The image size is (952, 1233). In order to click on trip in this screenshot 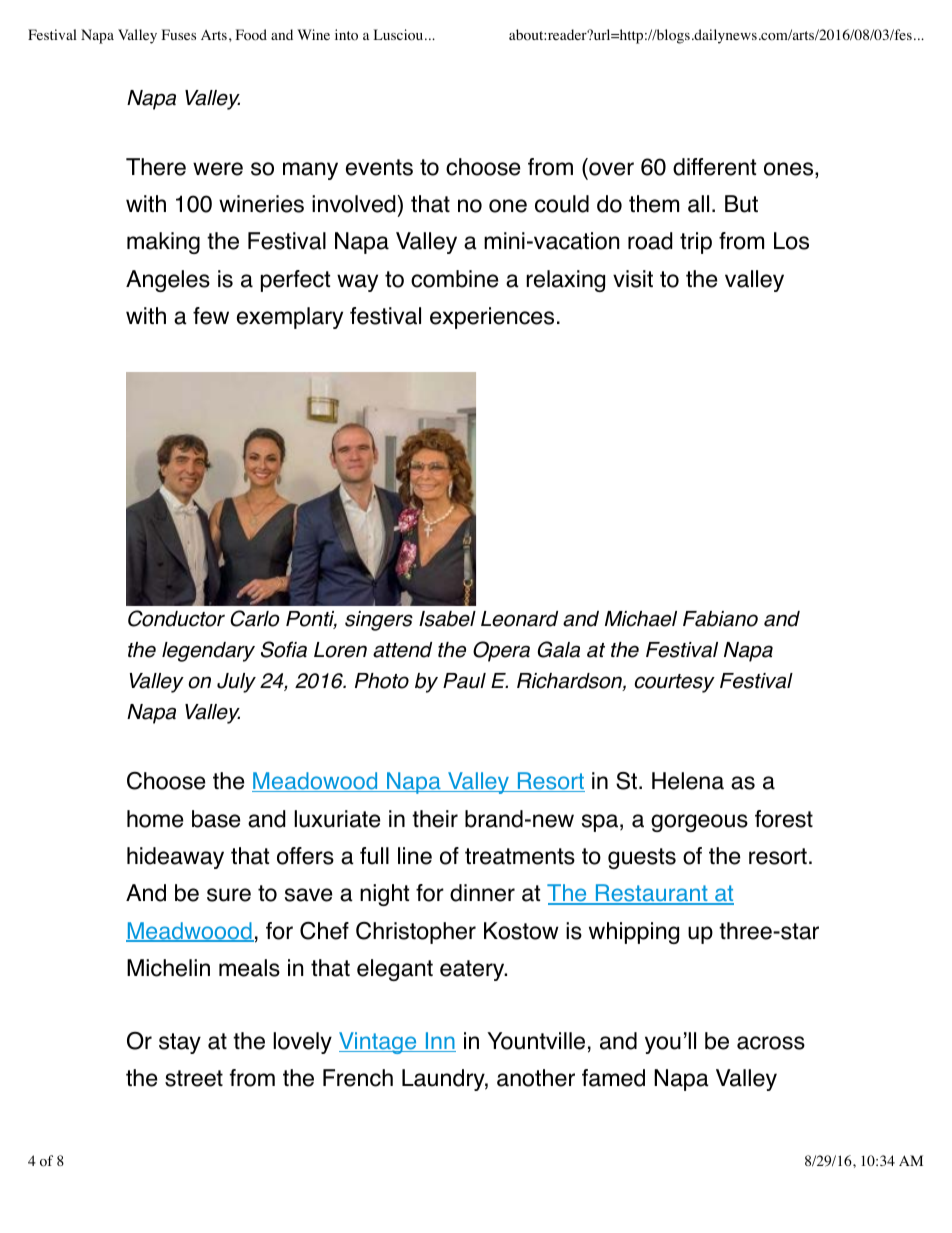, I will do `click(696, 243)`.
